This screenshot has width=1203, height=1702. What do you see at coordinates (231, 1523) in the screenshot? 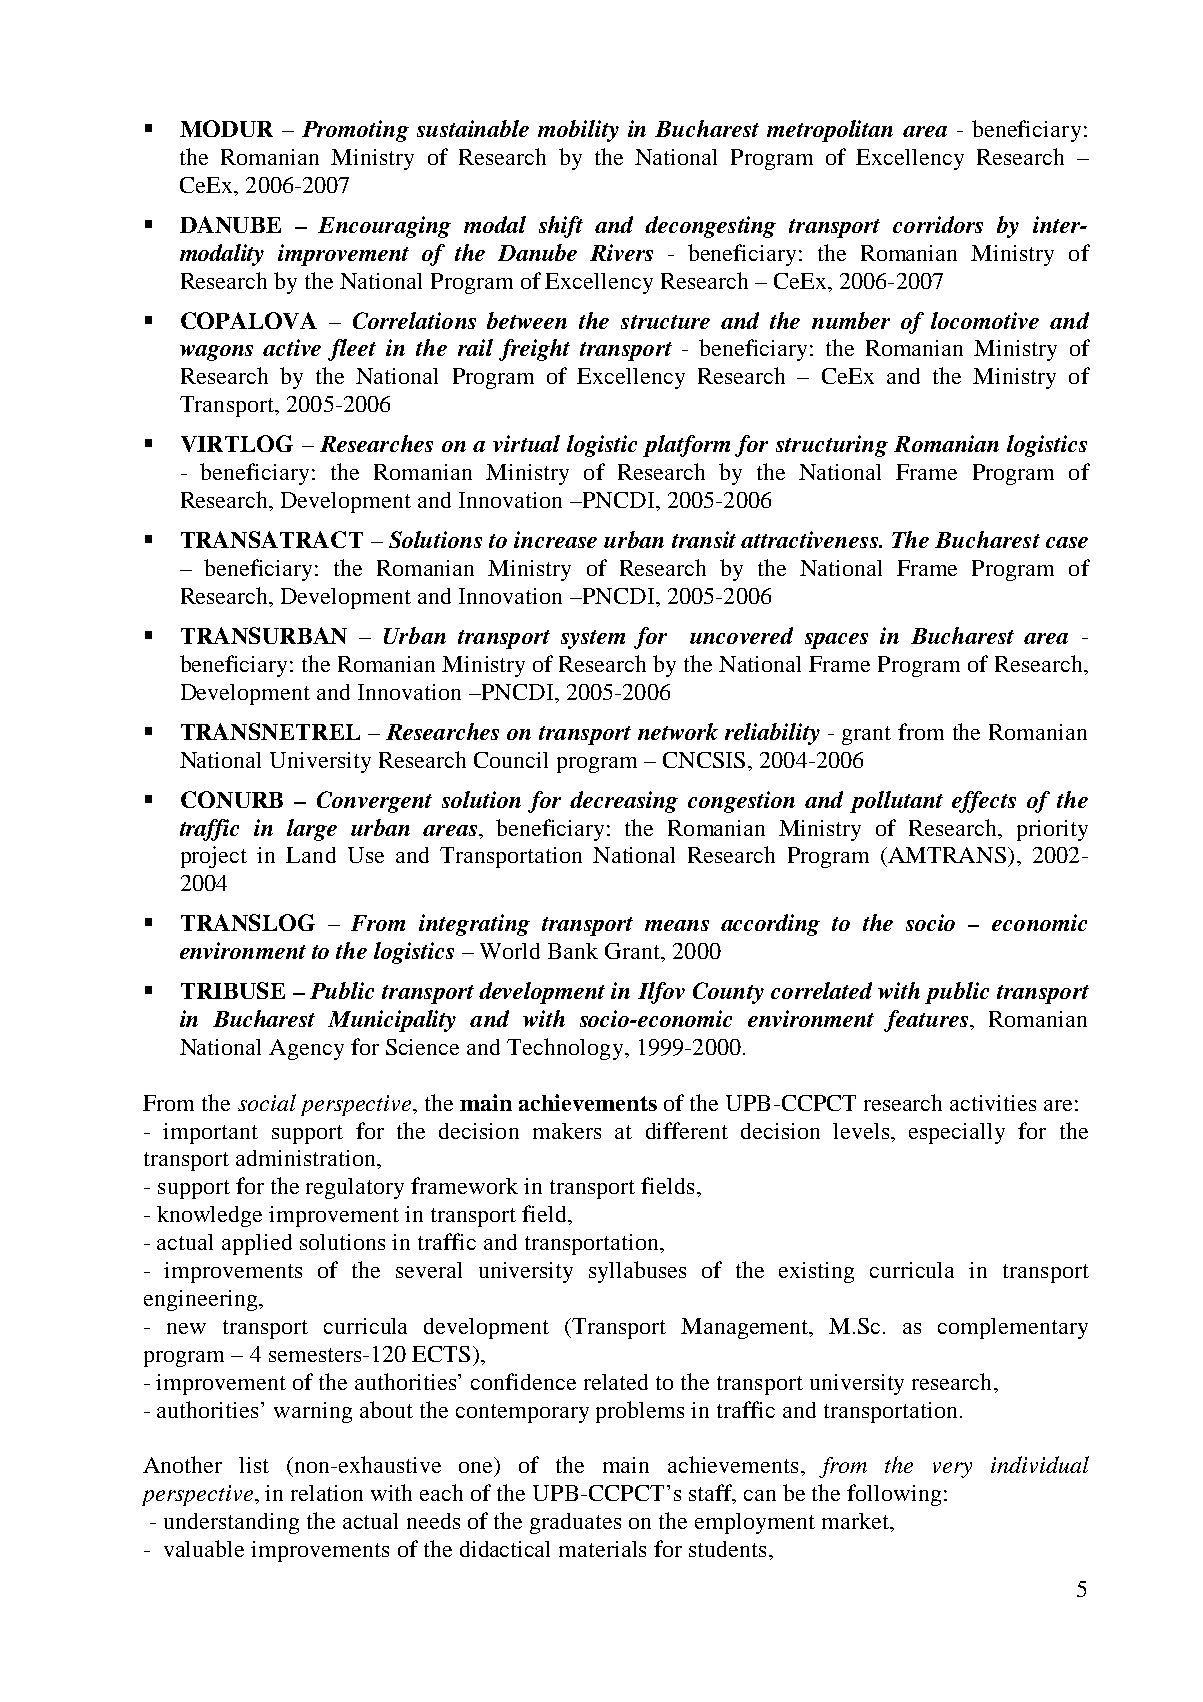
I see `understanding` at bounding box center [231, 1523].
